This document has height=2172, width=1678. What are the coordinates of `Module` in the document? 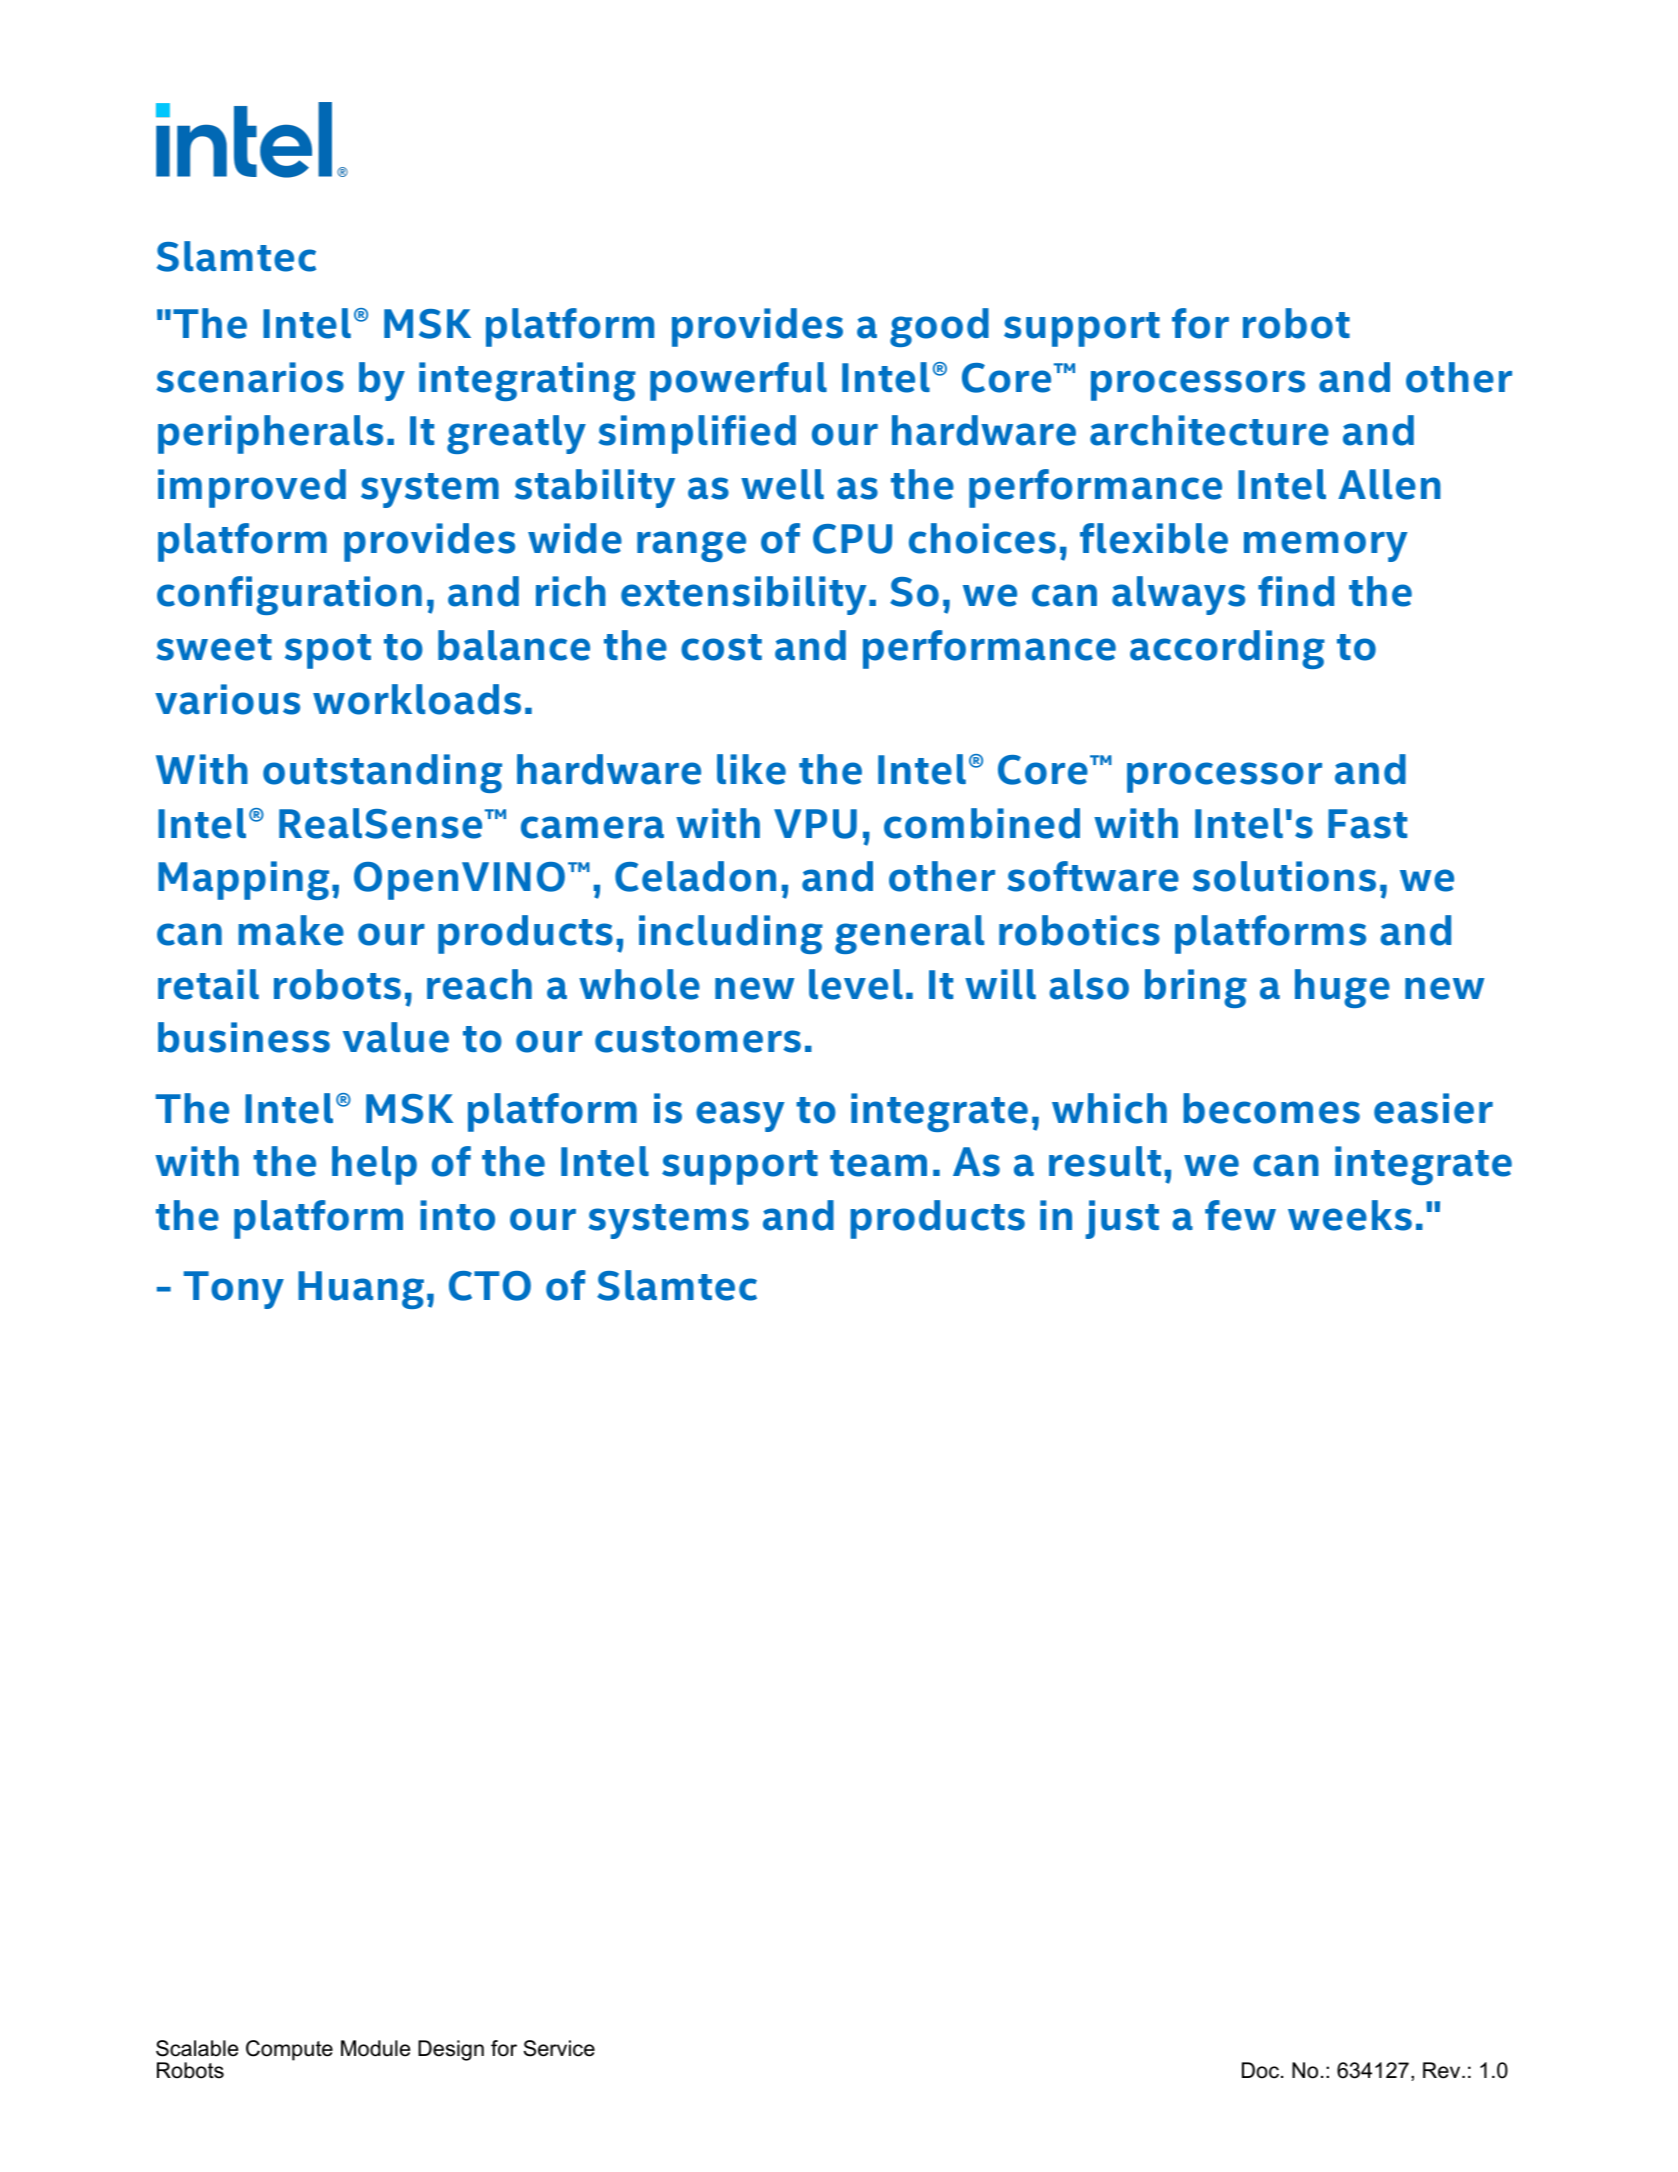 It's located at (375, 2048).
